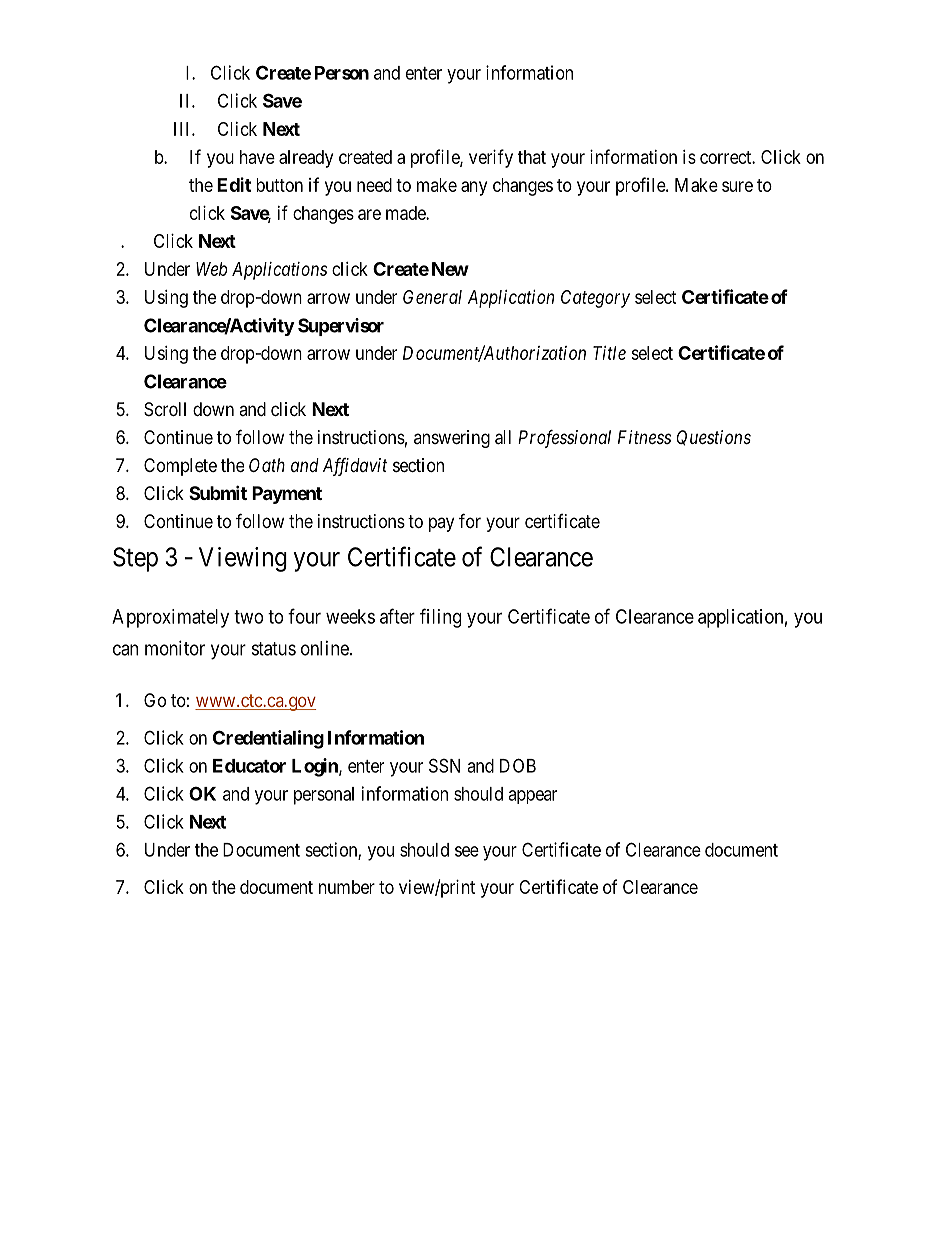 The height and width of the document is (1233, 952). I want to click on see, so click(467, 851).
